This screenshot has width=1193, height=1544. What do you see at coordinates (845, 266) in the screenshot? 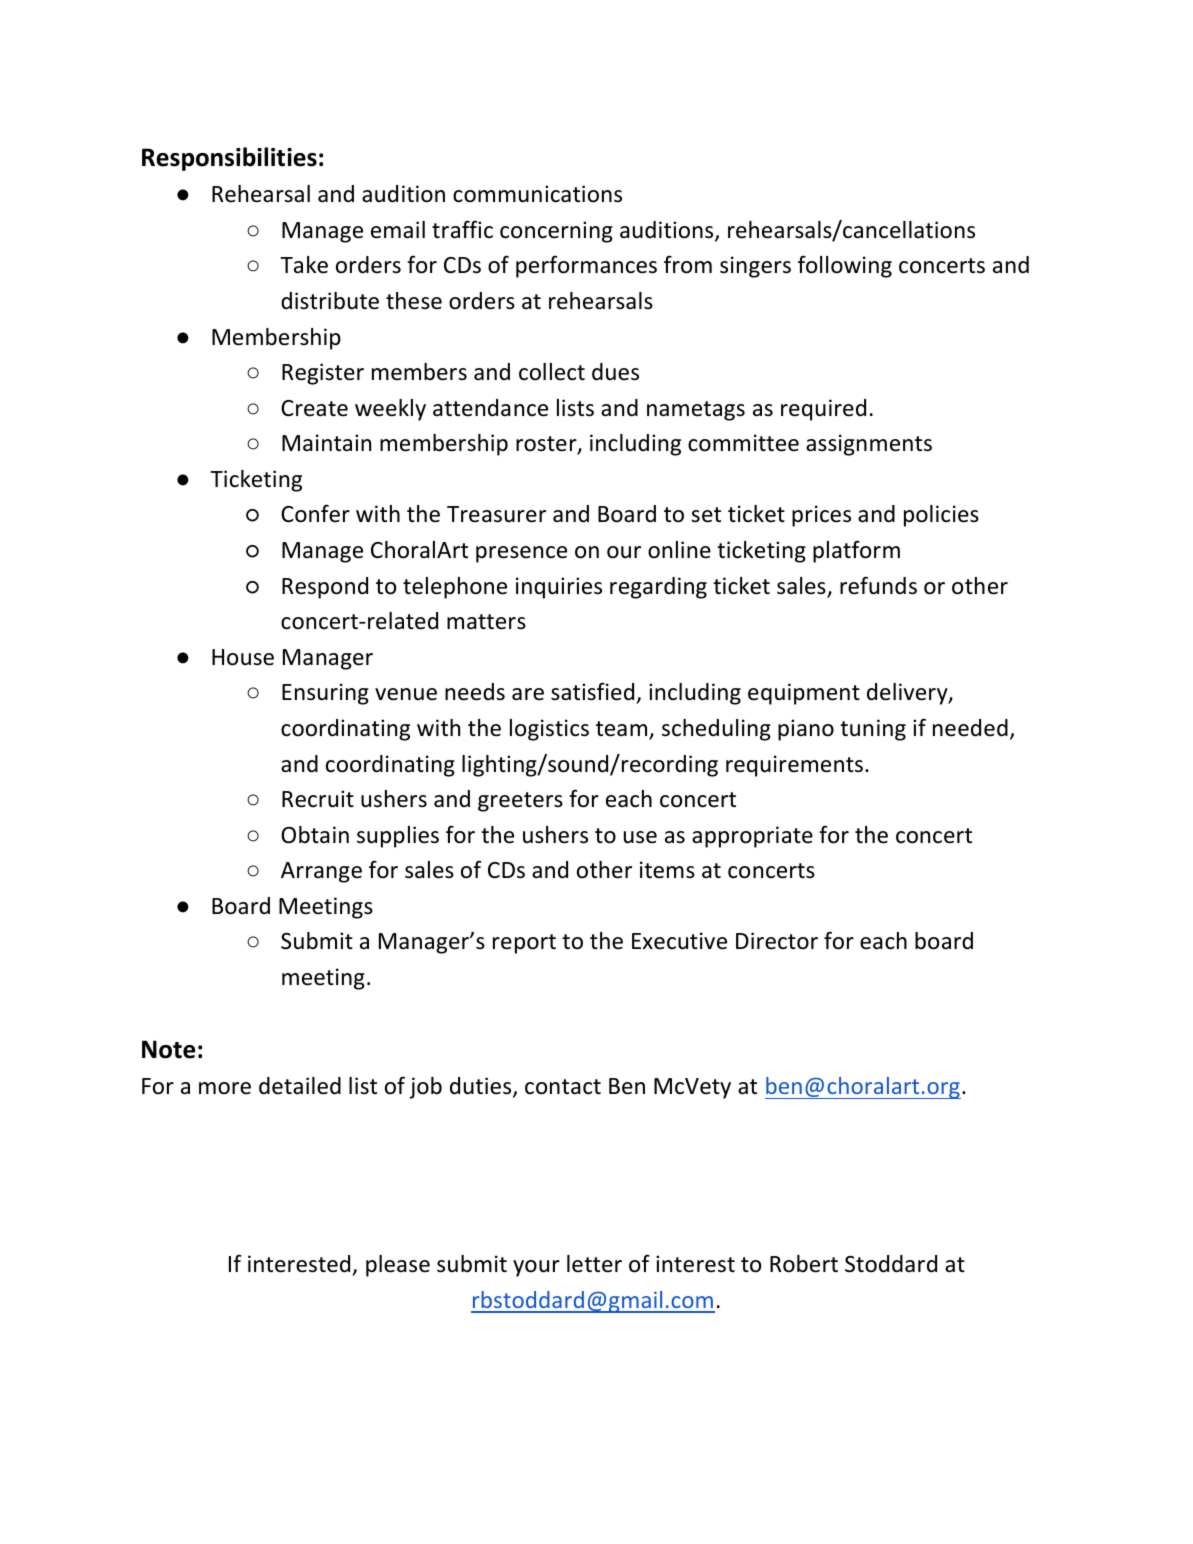
I see `following` at bounding box center [845, 266].
